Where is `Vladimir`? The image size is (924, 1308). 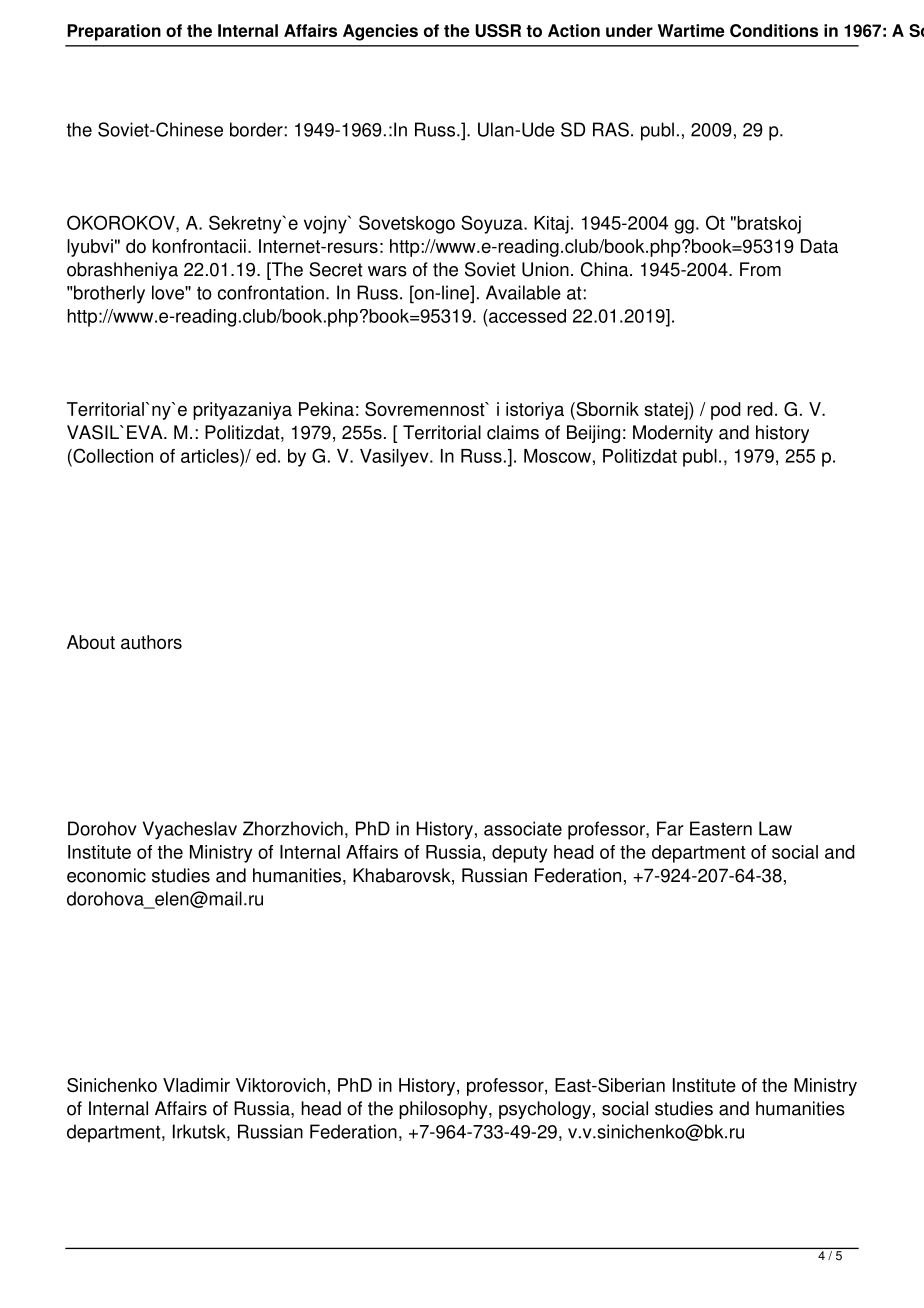
Vladimir is located at coordinates (196, 1085).
